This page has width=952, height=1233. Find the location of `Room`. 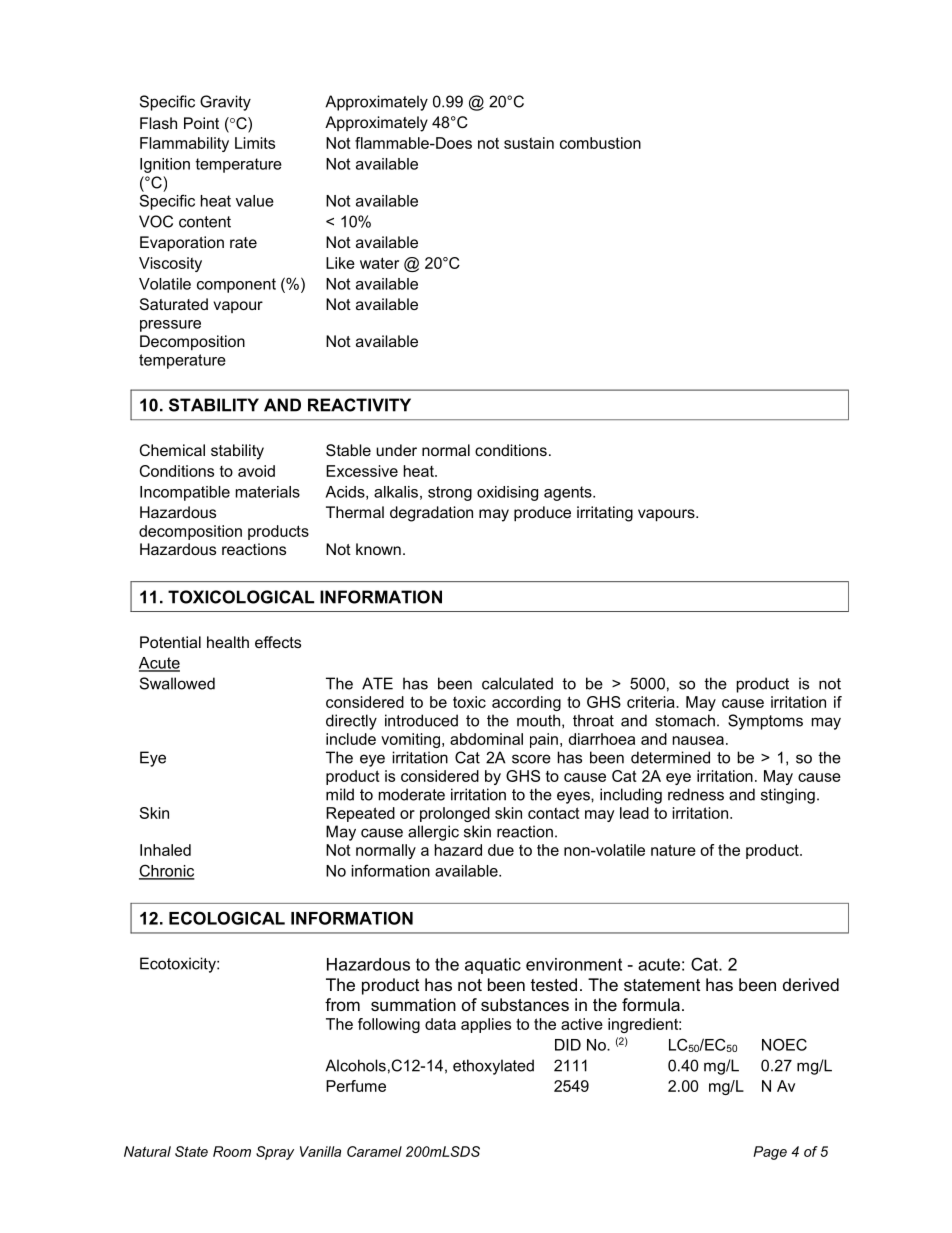

Room is located at coordinates (232, 1151).
